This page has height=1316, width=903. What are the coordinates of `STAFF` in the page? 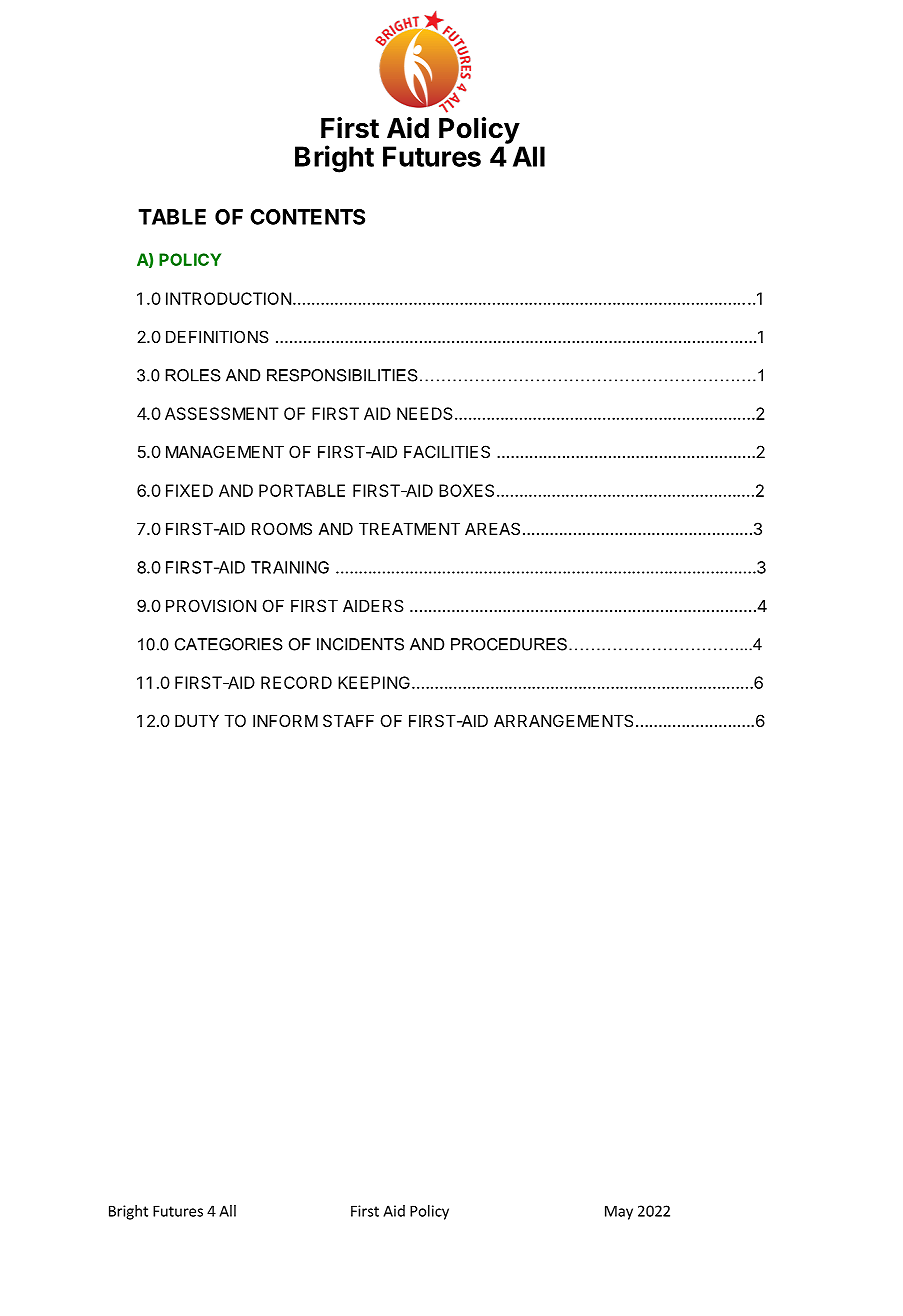 It's located at (348, 720).
